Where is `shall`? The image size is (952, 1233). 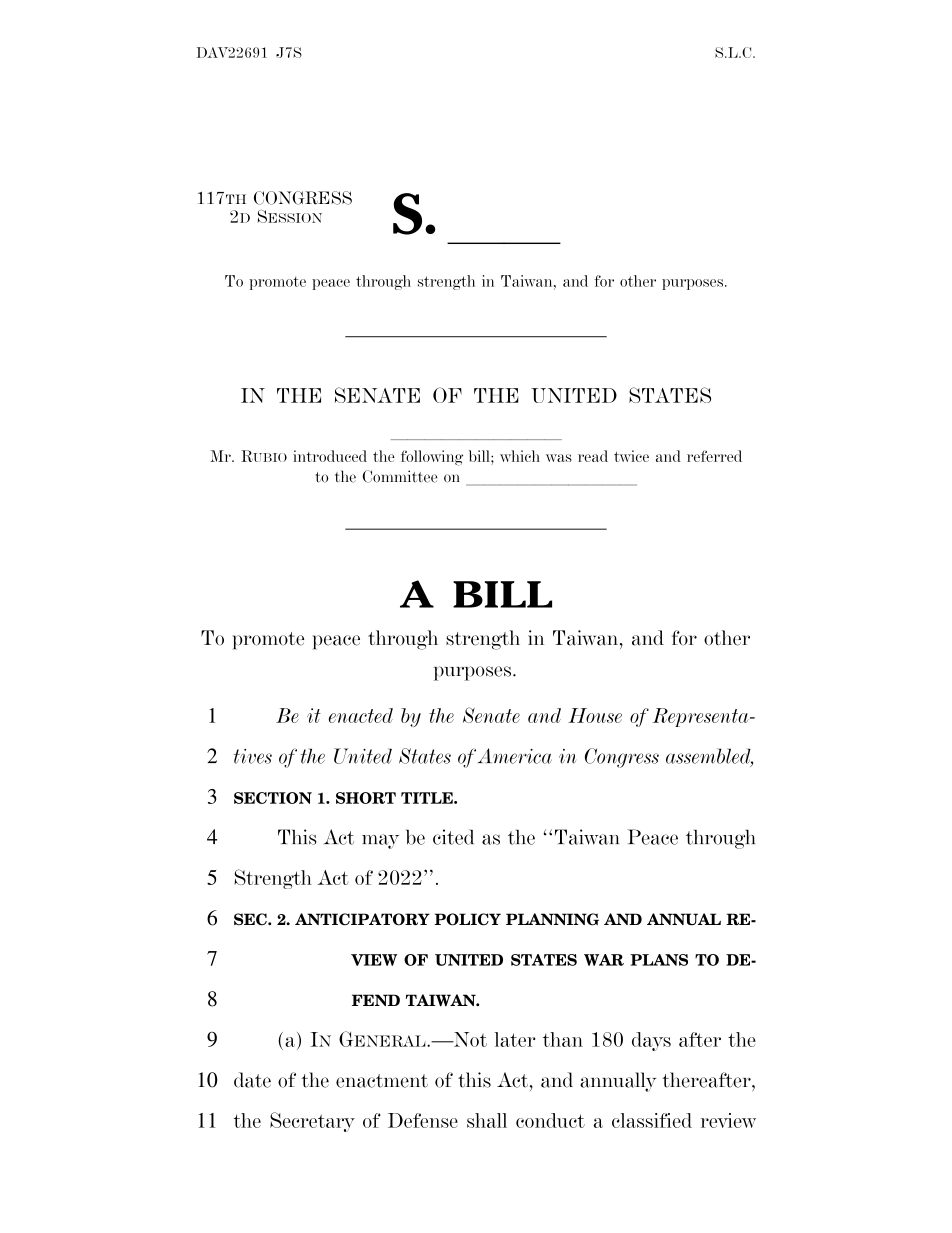
shall is located at coordinates (487, 1120).
